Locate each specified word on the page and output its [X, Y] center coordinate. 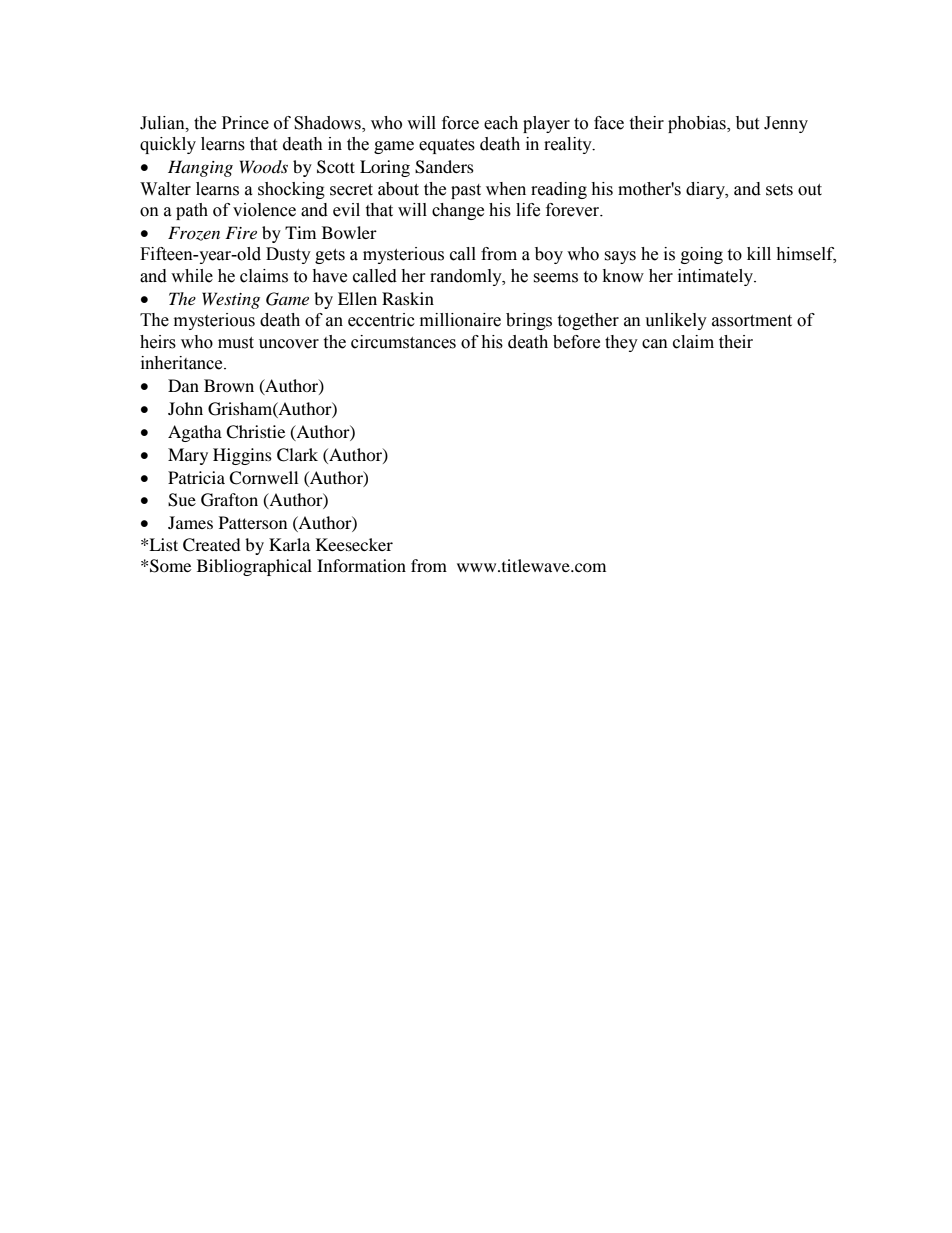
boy [549, 255]
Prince [245, 123]
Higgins [242, 456]
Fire [241, 232]
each [501, 123]
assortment [752, 321]
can [655, 344]
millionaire [460, 320]
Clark [297, 455]
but [747, 123]
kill [759, 253]
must [236, 343]
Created [212, 545]
